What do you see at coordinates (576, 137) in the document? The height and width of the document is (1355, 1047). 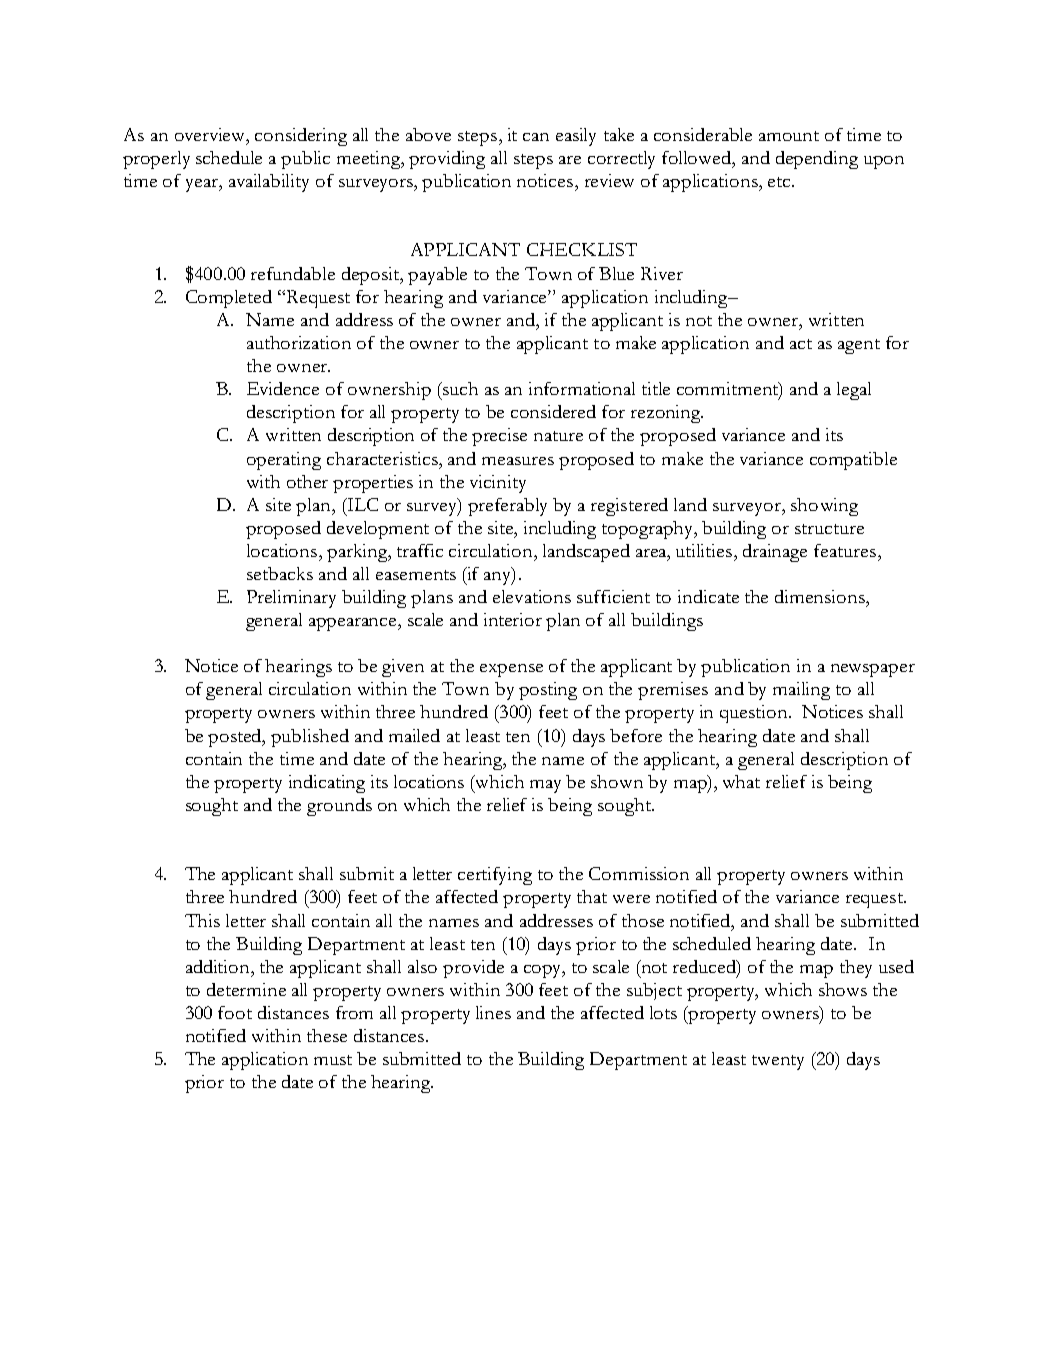 I see `easily` at bounding box center [576, 137].
